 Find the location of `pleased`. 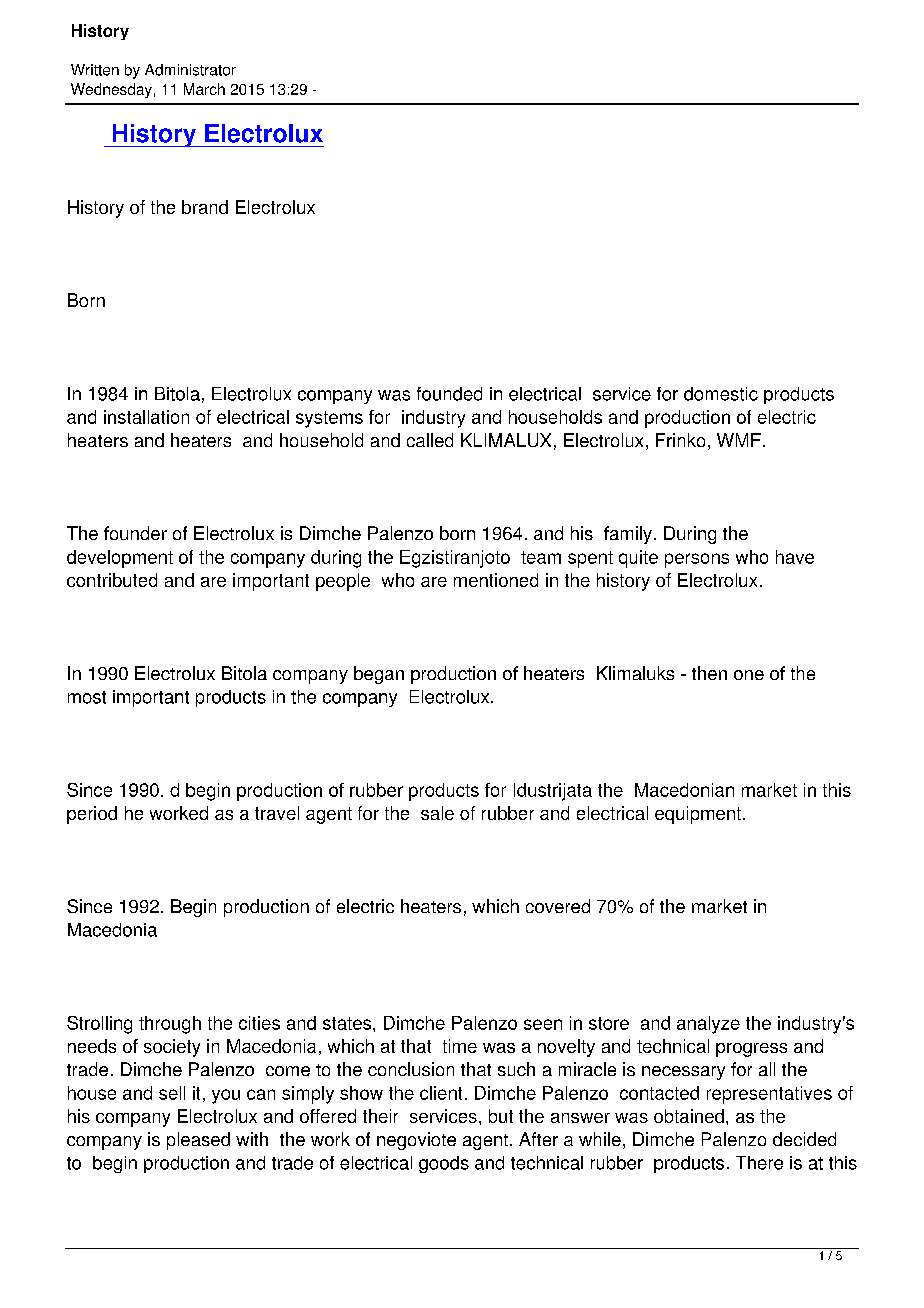

pleased is located at coordinates (198, 1141).
